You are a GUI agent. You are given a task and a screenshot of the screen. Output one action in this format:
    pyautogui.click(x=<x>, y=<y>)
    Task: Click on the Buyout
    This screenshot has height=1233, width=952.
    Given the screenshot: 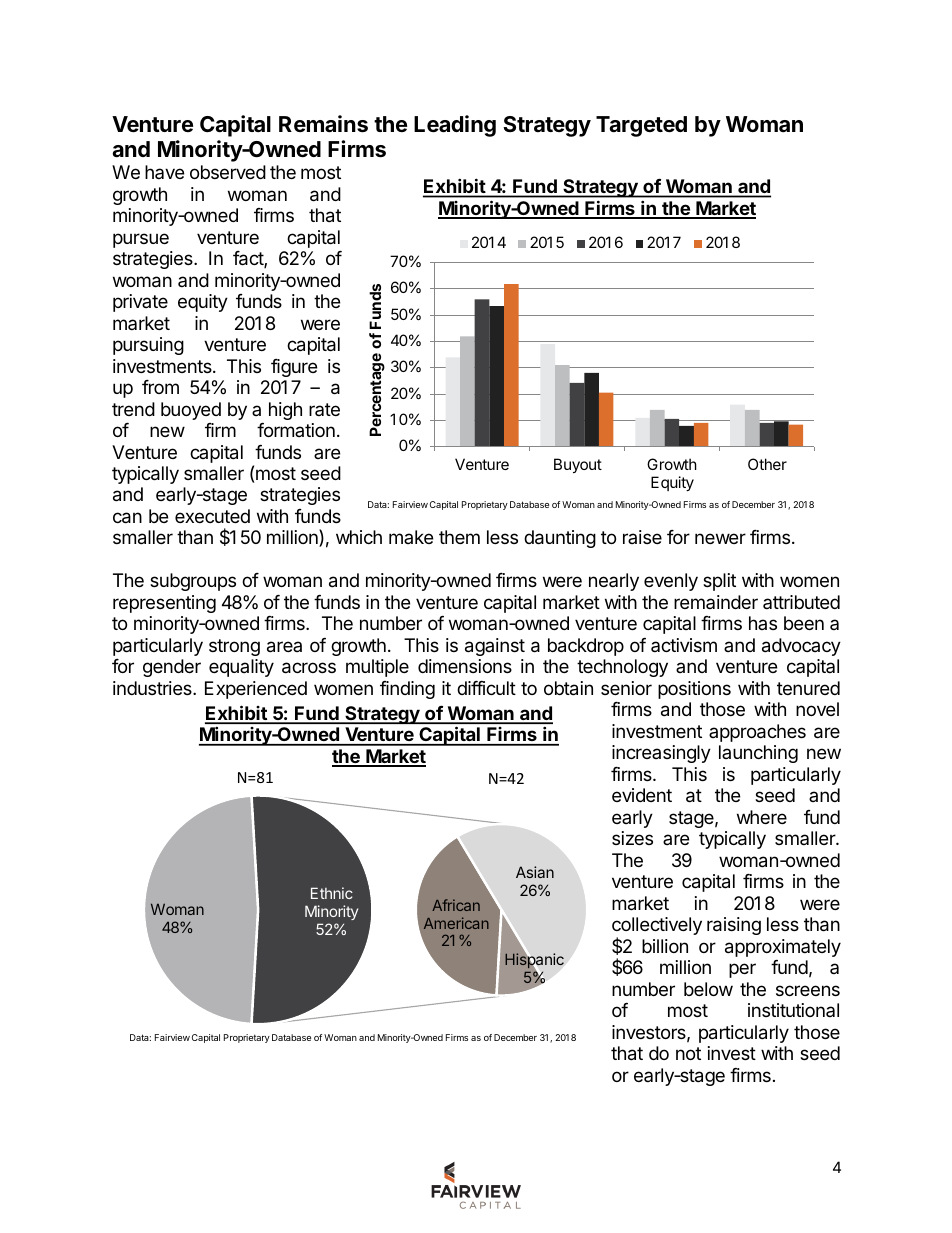 What is the action you would take?
    pyautogui.click(x=578, y=465)
